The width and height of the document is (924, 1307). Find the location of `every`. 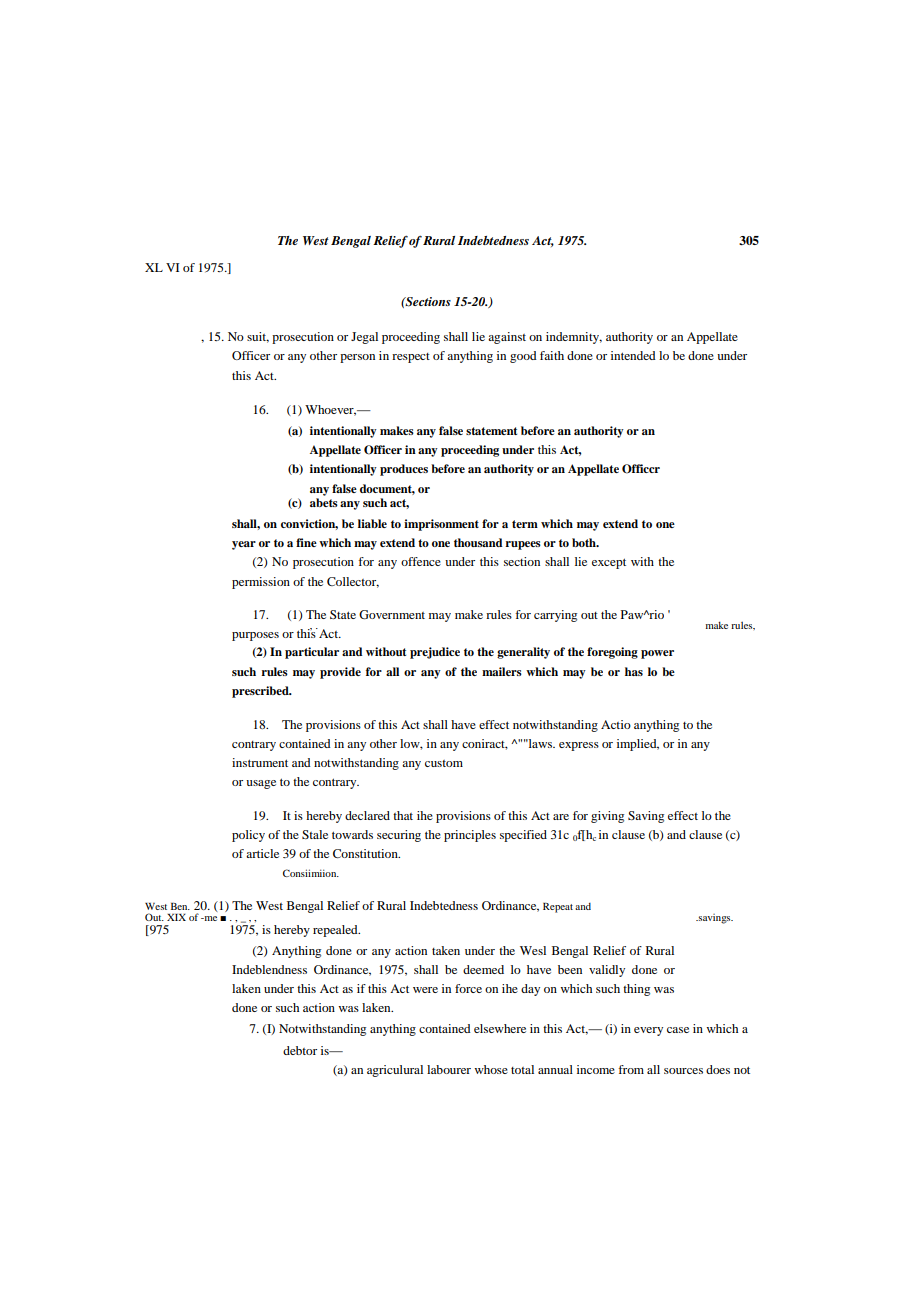

every is located at coordinates (648, 1031).
